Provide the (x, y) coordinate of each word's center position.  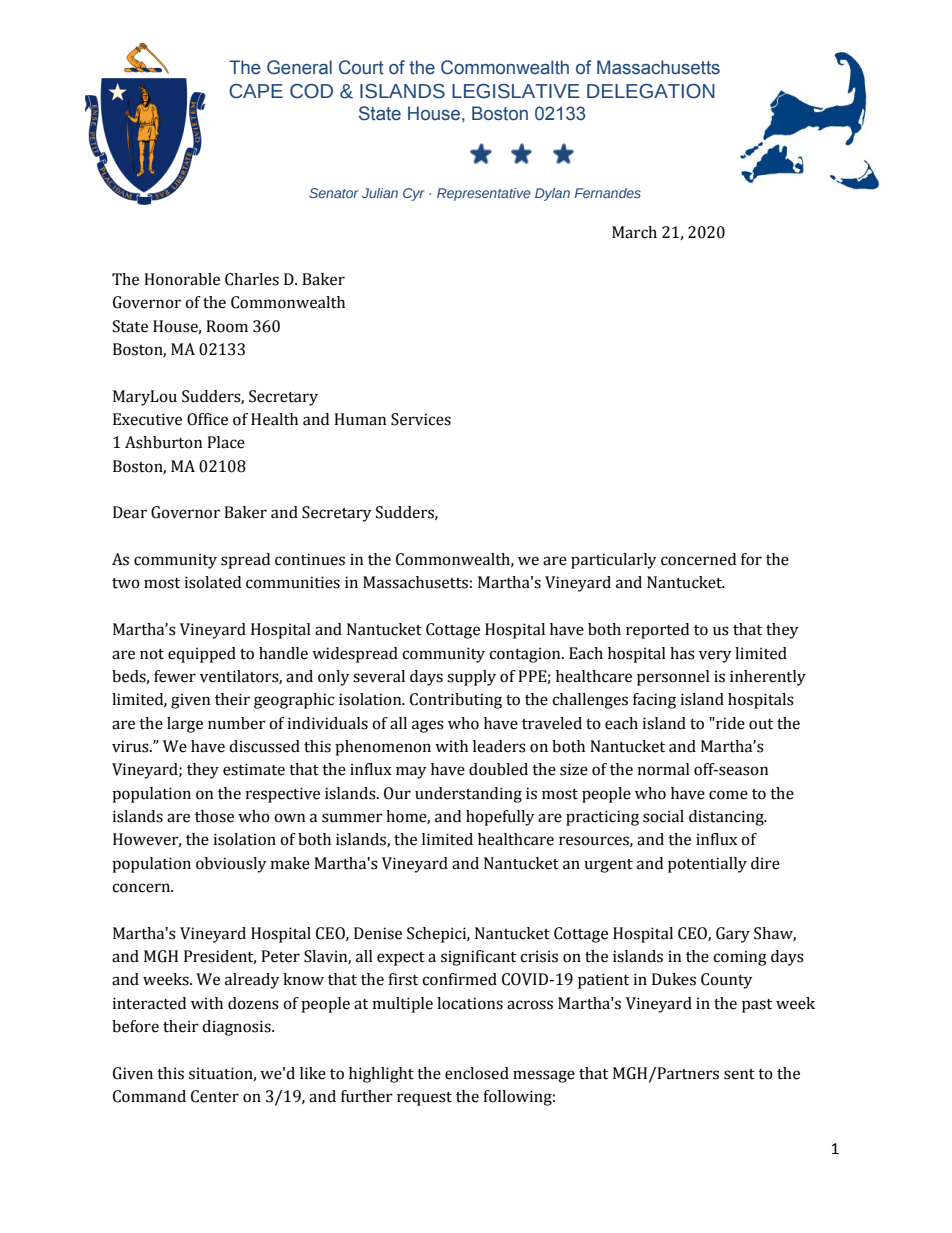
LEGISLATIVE (516, 91)
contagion (526, 655)
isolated (213, 582)
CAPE (256, 91)
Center (215, 1096)
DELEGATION (651, 91)
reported (657, 631)
